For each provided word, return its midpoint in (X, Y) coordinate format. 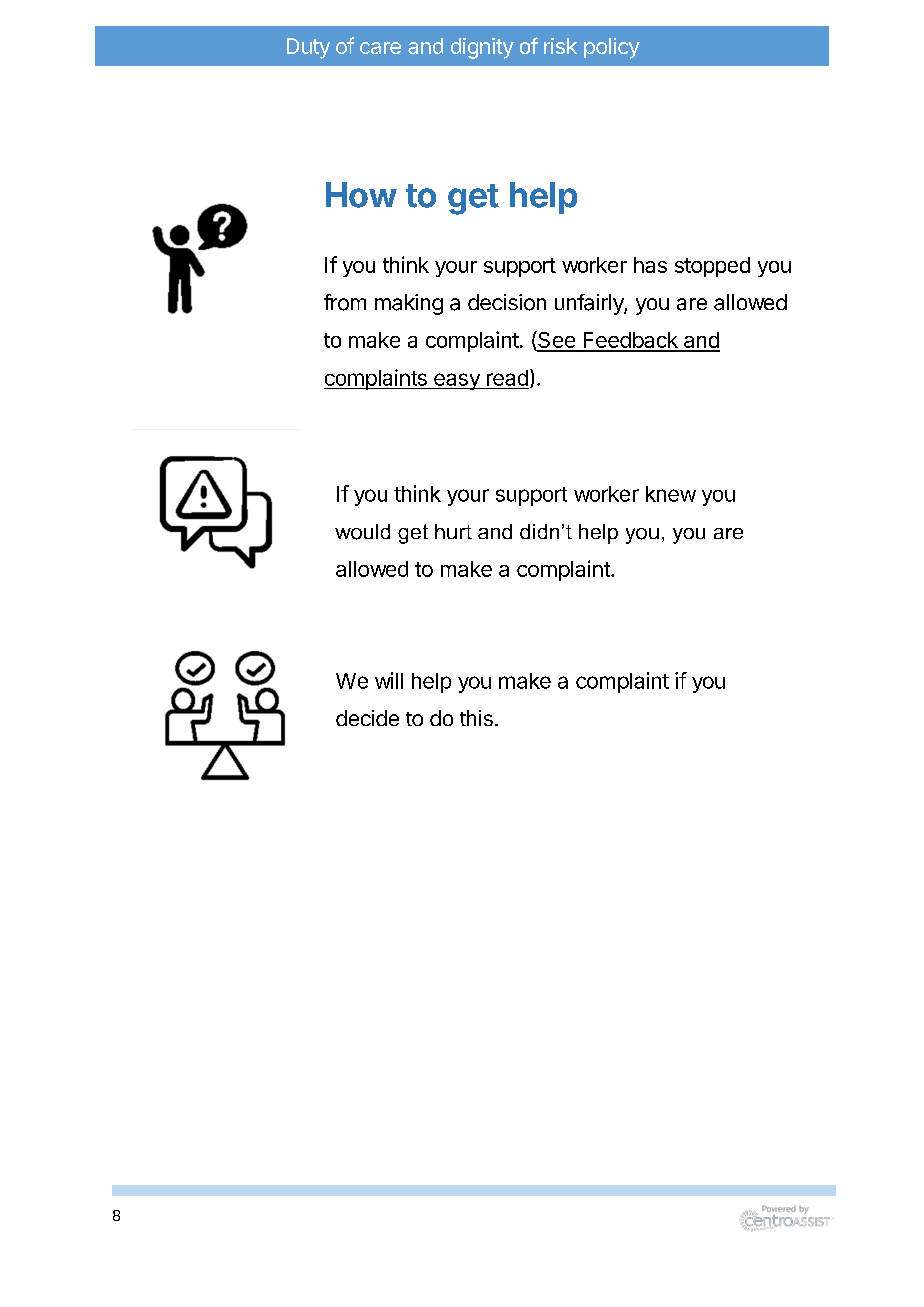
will (389, 680)
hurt (453, 531)
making (409, 304)
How (361, 195)
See (556, 341)
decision (507, 302)
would (362, 532)
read (507, 378)
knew (671, 494)
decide (367, 718)
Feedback (630, 341)
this (476, 718)
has (650, 265)
